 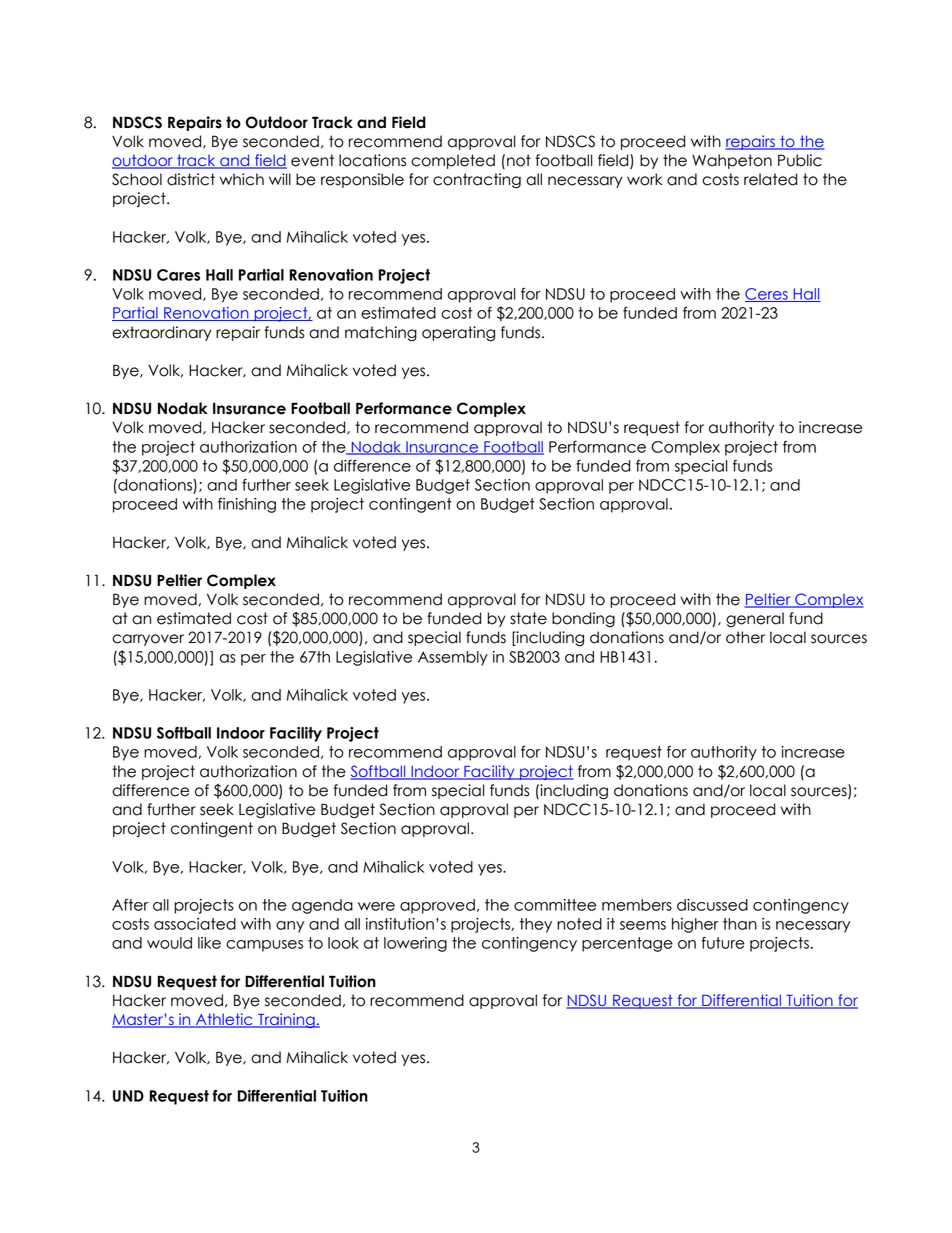 I want to click on district, so click(x=191, y=179).
